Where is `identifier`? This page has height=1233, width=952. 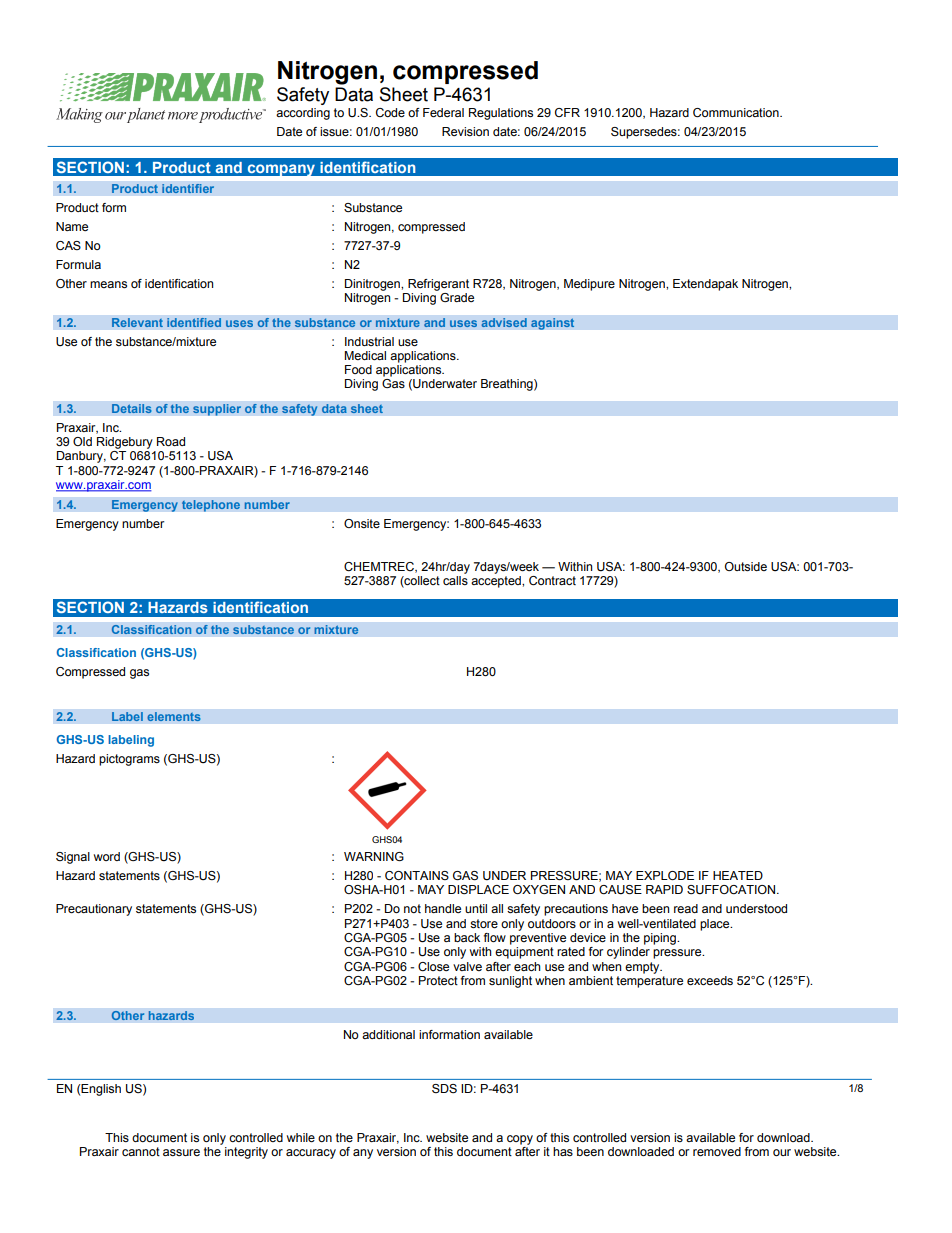 identifier is located at coordinates (188, 188).
